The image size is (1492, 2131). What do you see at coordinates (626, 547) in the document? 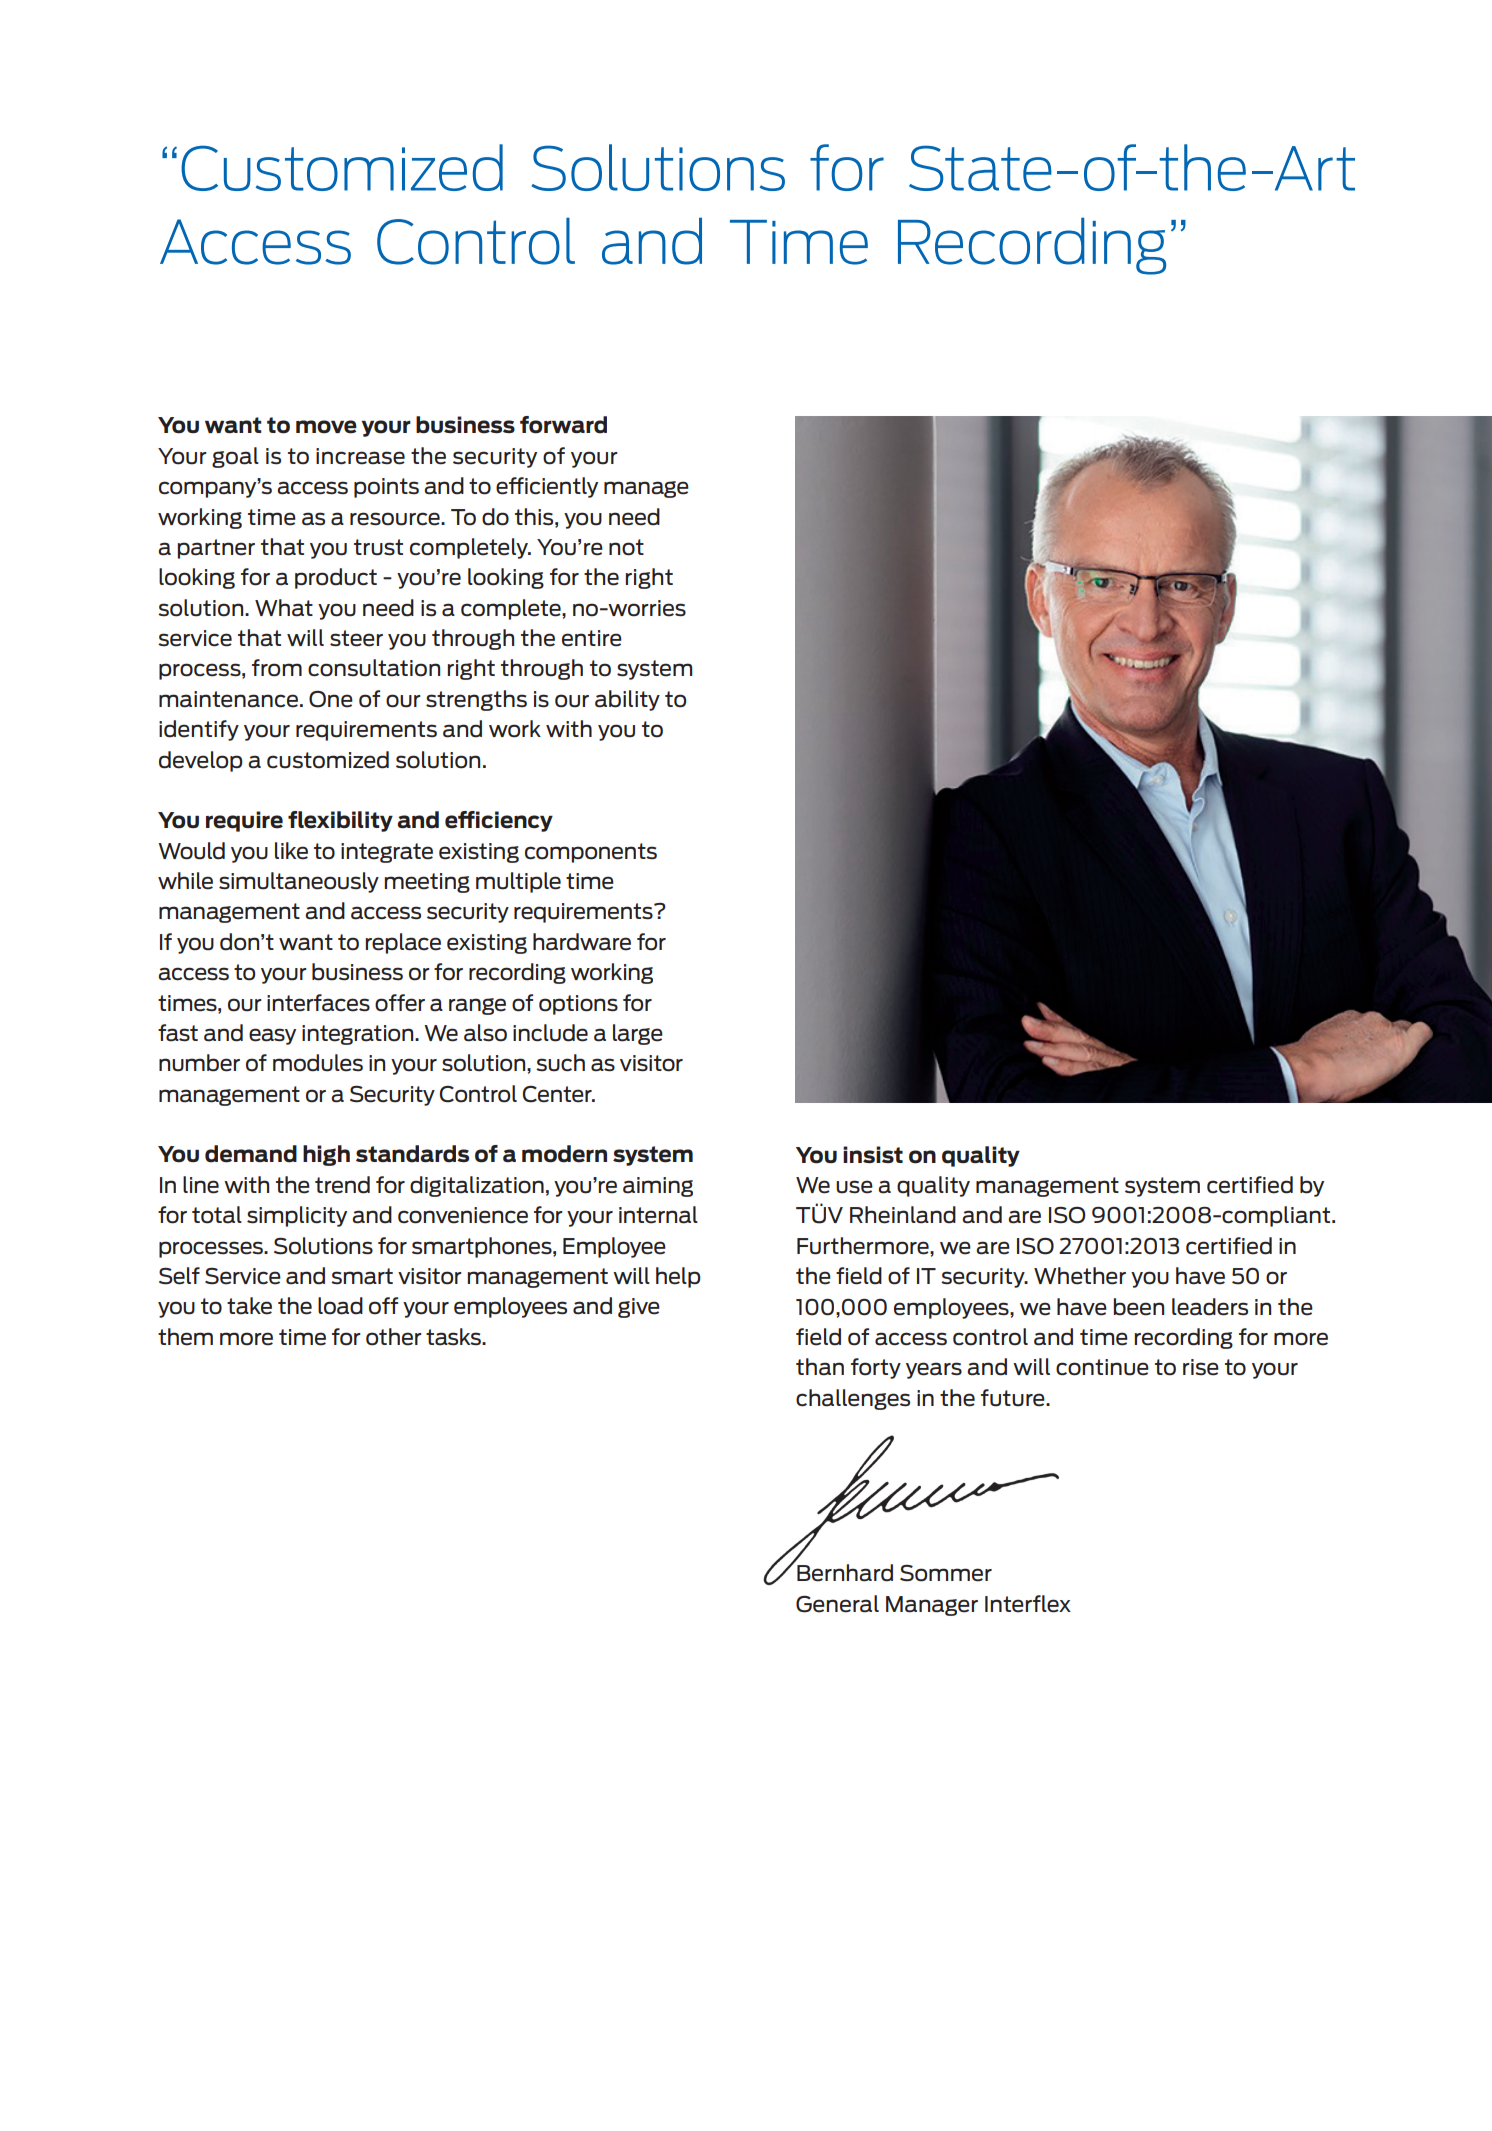
I see `not` at bounding box center [626, 547].
